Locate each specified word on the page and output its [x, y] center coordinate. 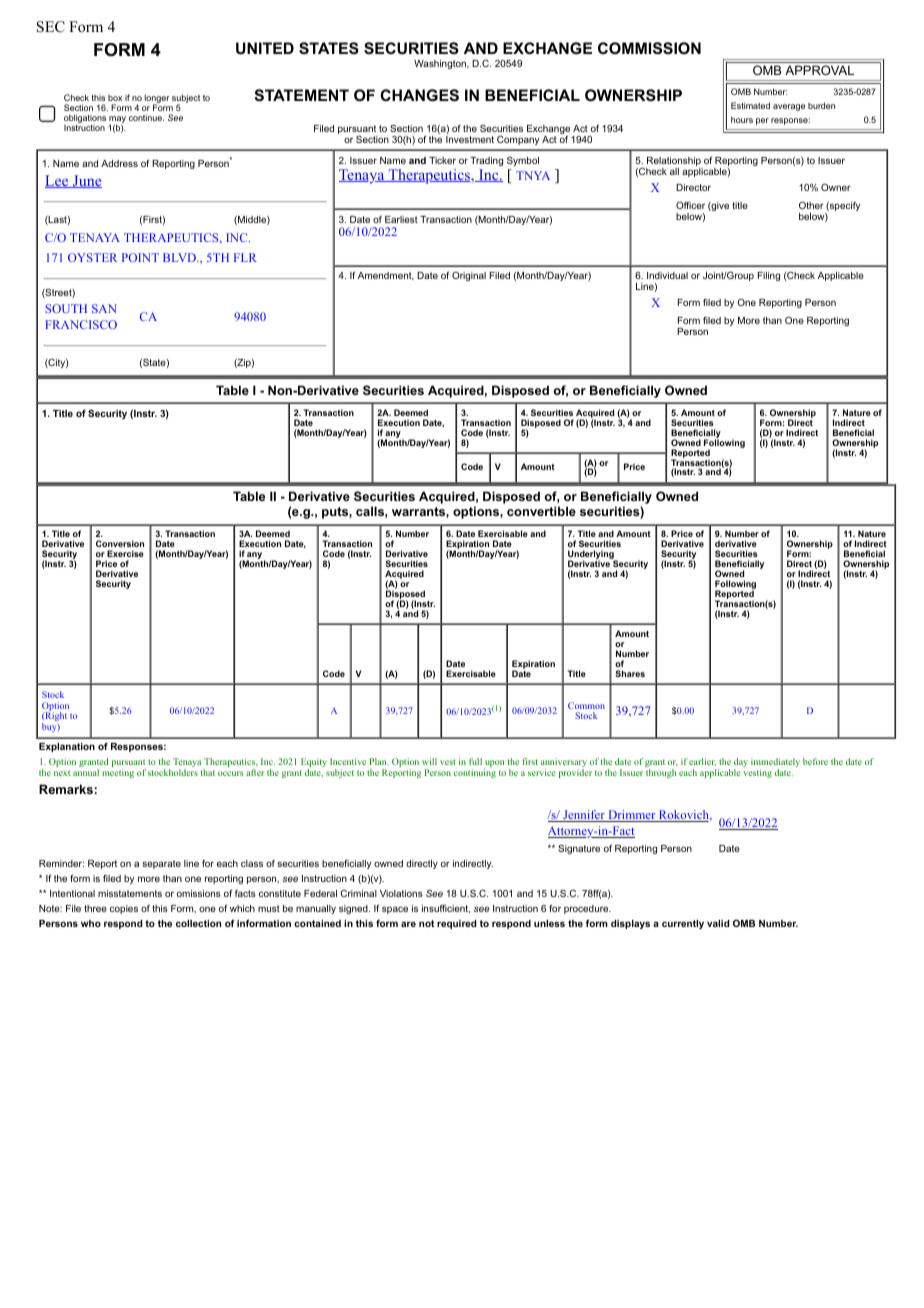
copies [124, 909]
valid [718, 923]
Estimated [750, 105]
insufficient [446, 908]
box [115, 98]
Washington [441, 64]
